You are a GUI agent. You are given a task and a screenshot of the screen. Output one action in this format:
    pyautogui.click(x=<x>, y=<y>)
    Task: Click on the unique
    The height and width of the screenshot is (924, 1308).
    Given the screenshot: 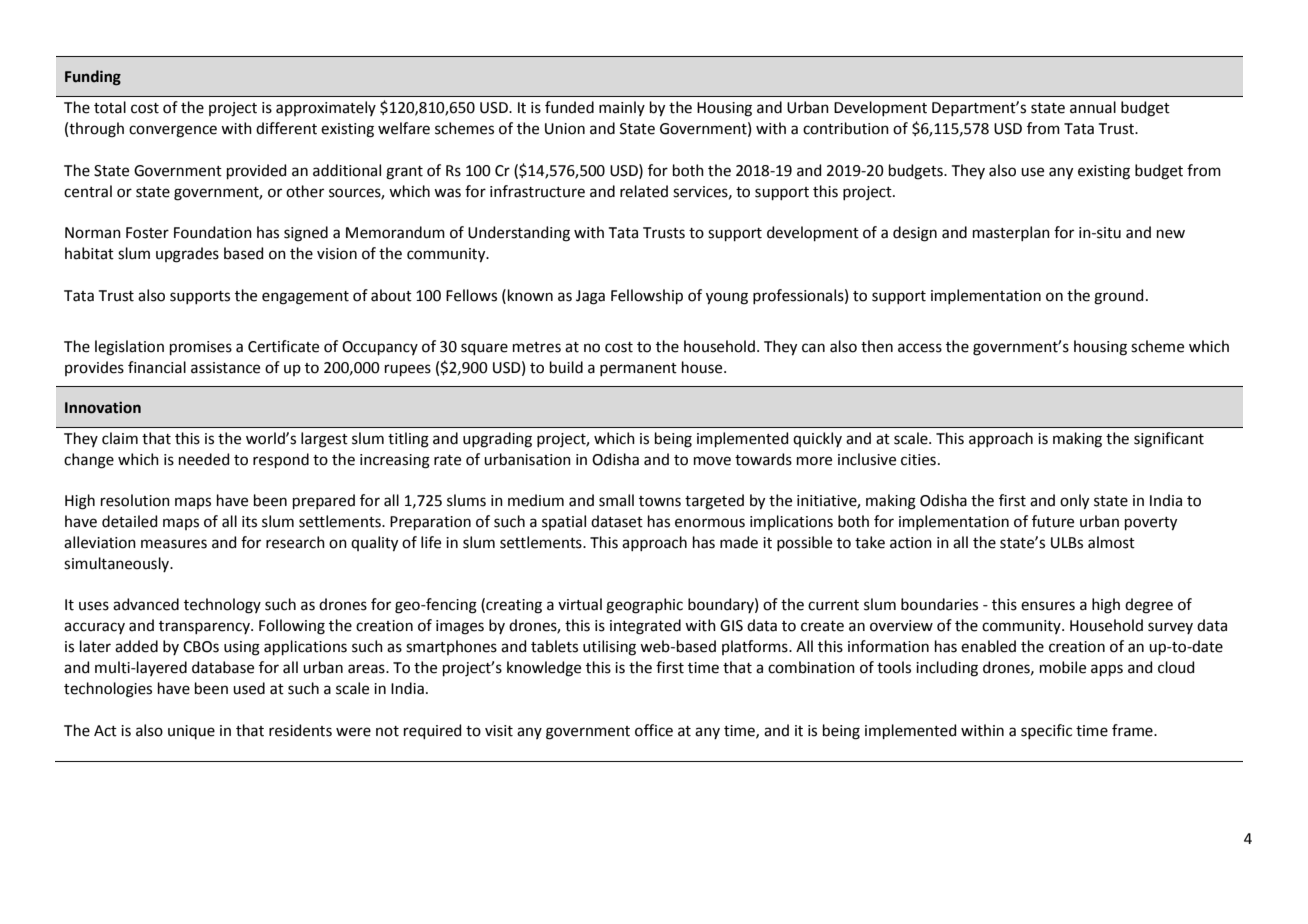 What is the action you would take?
    pyautogui.click(x=191, y=732)
